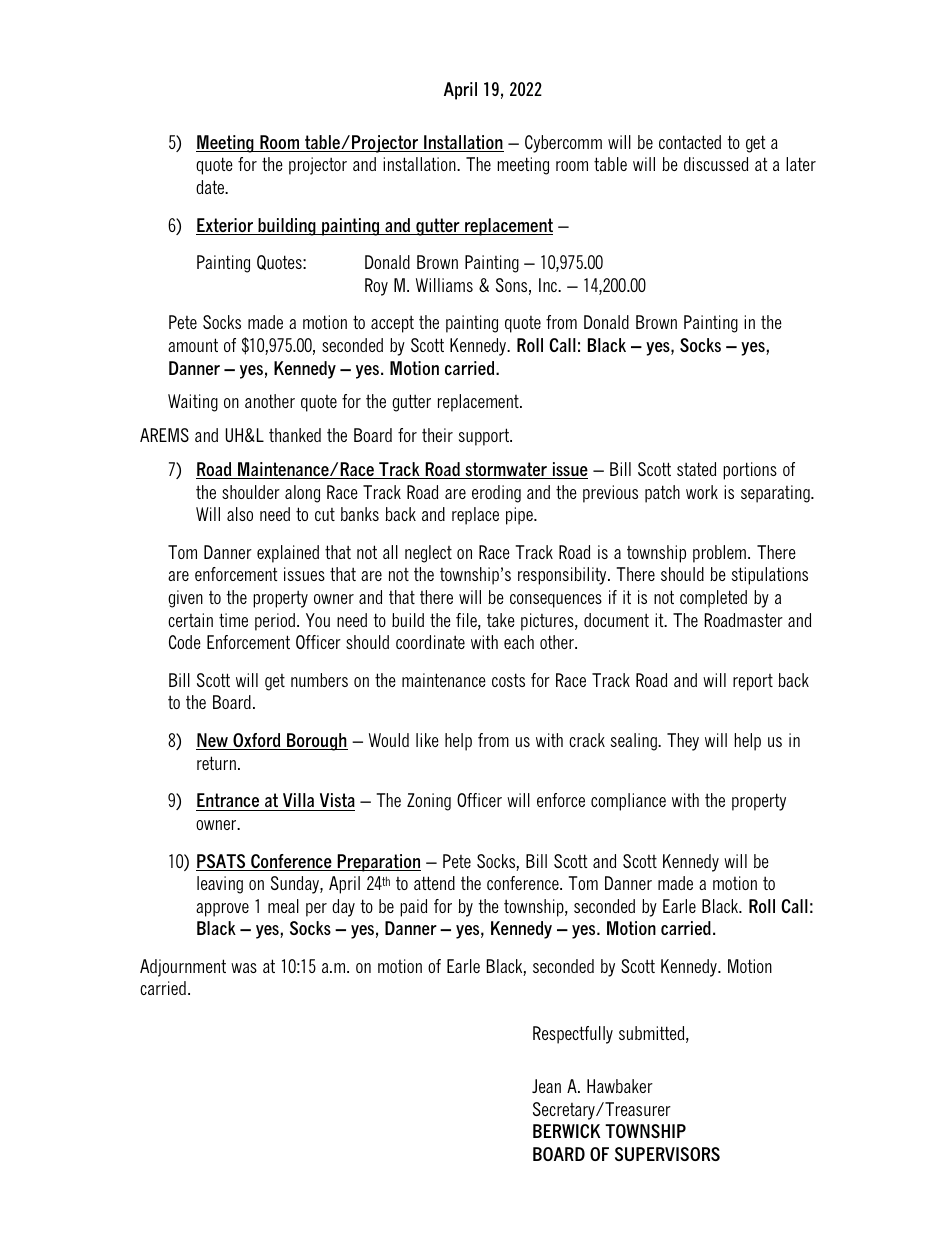  I want to click on SUPERVISORS, so click(667, 1154).
